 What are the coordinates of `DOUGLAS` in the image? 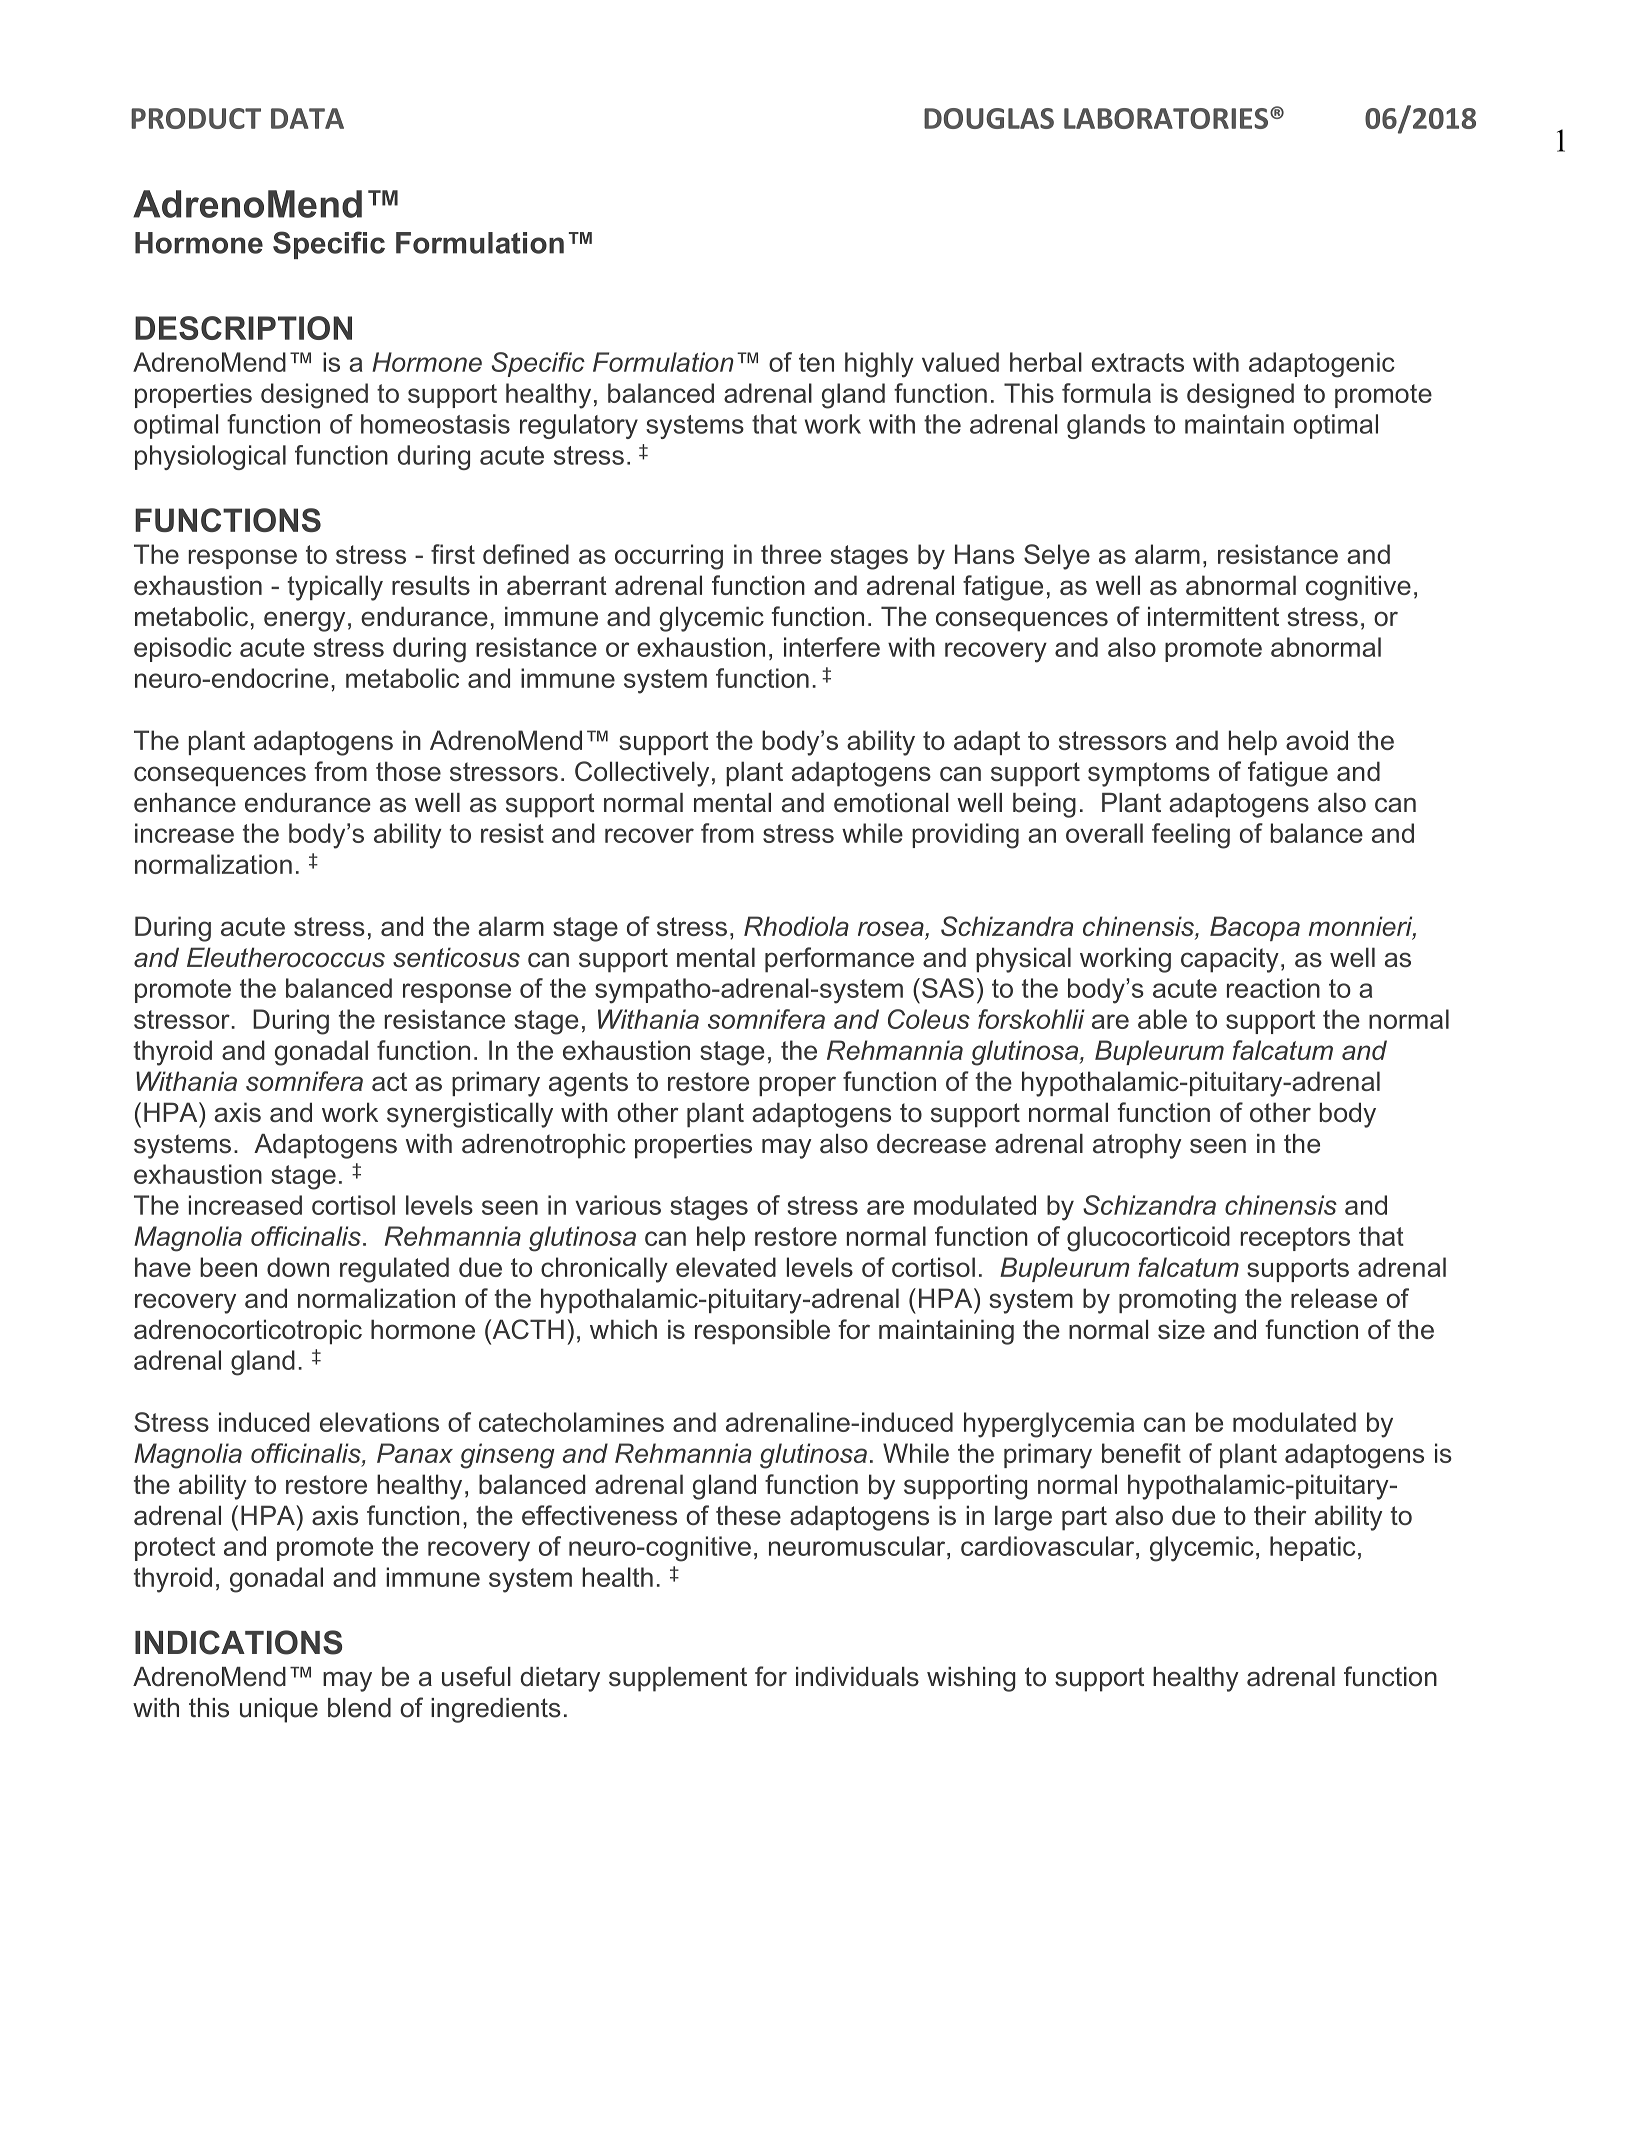 It's located at (989, 118).
